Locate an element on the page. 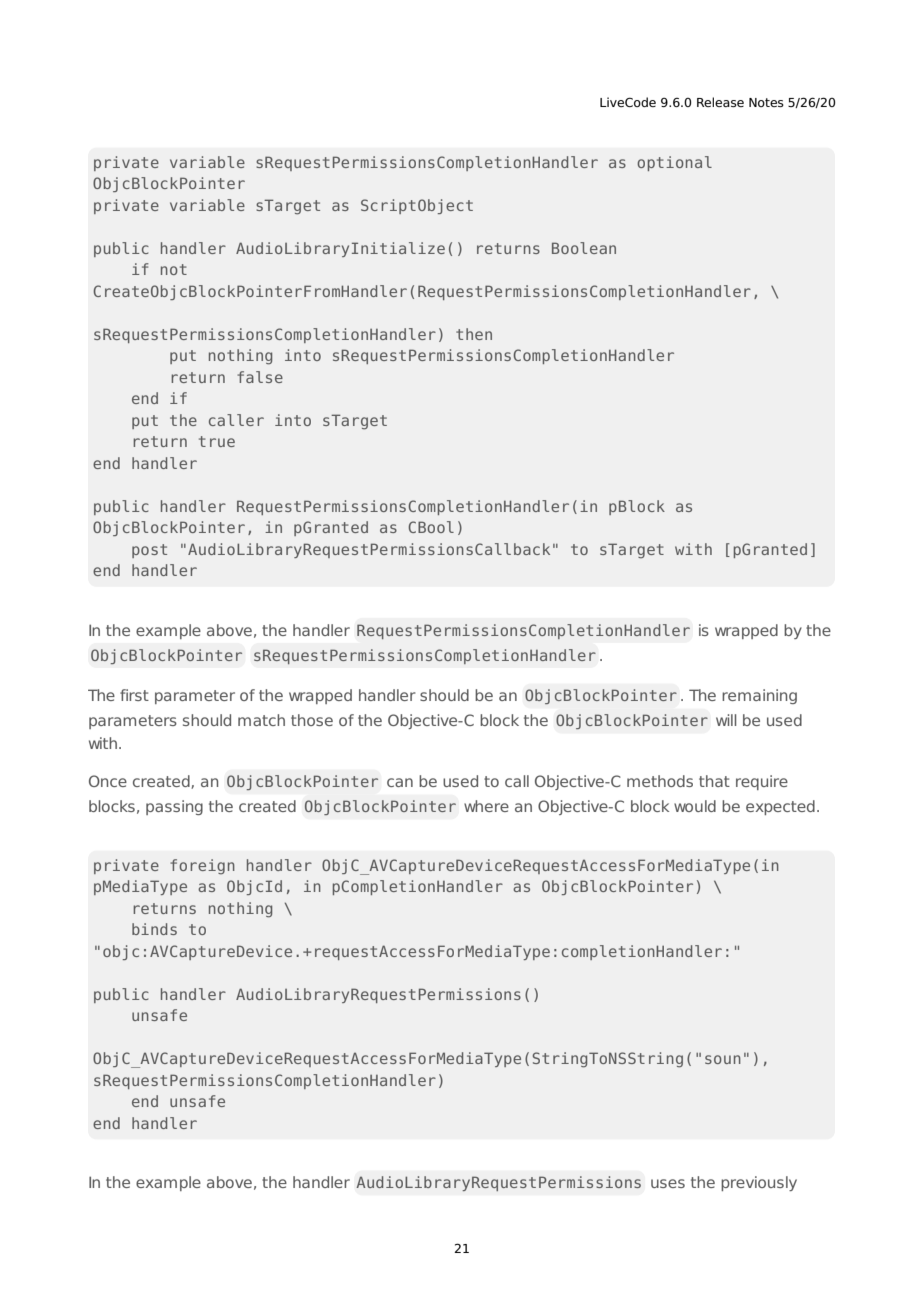 The image size is (924, 1308). uses is located at coordinates (668, 1183).
